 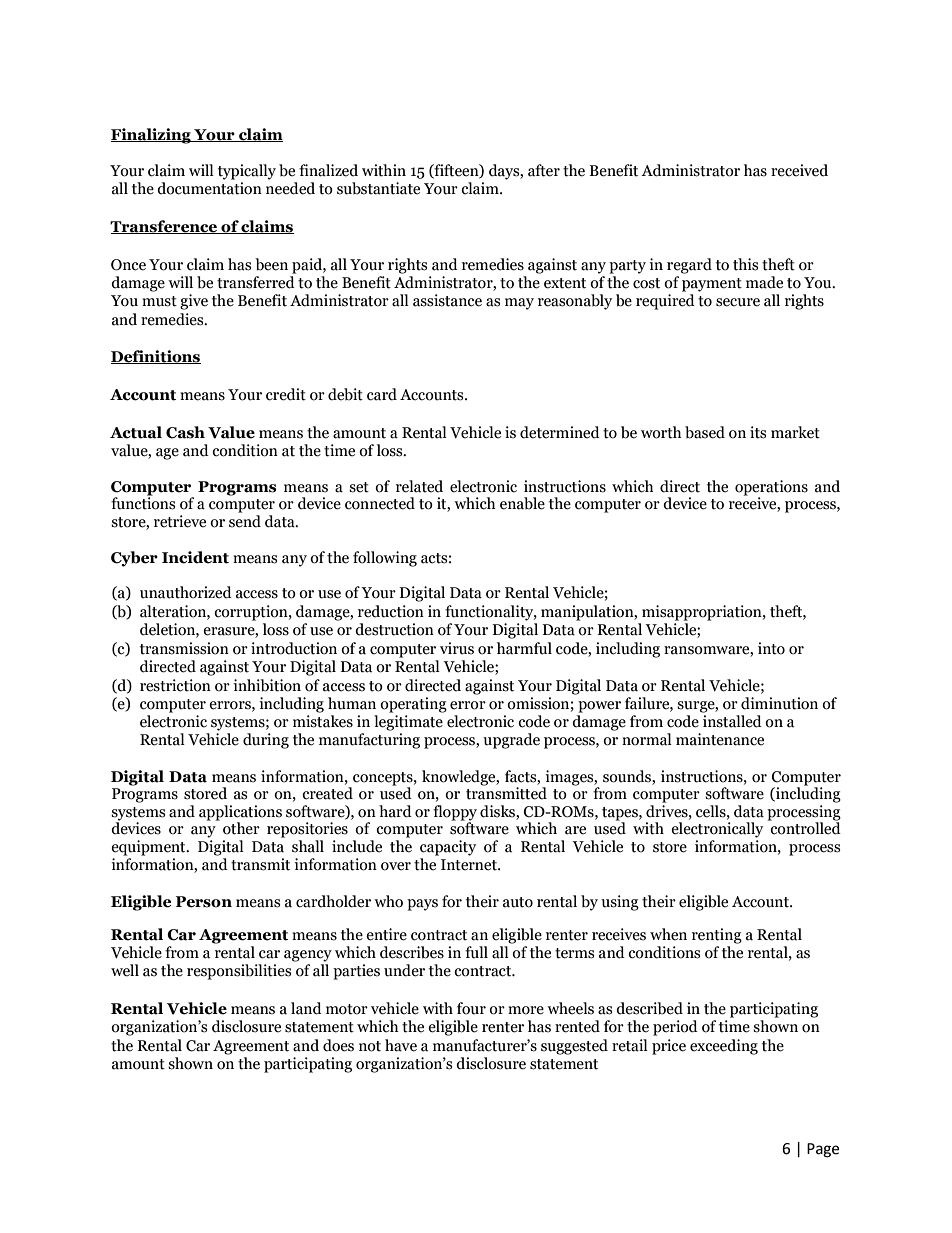 What do you see at coordinates (745, 264) in the screenshot?
I see `this` at bounding box center [745, 264].
